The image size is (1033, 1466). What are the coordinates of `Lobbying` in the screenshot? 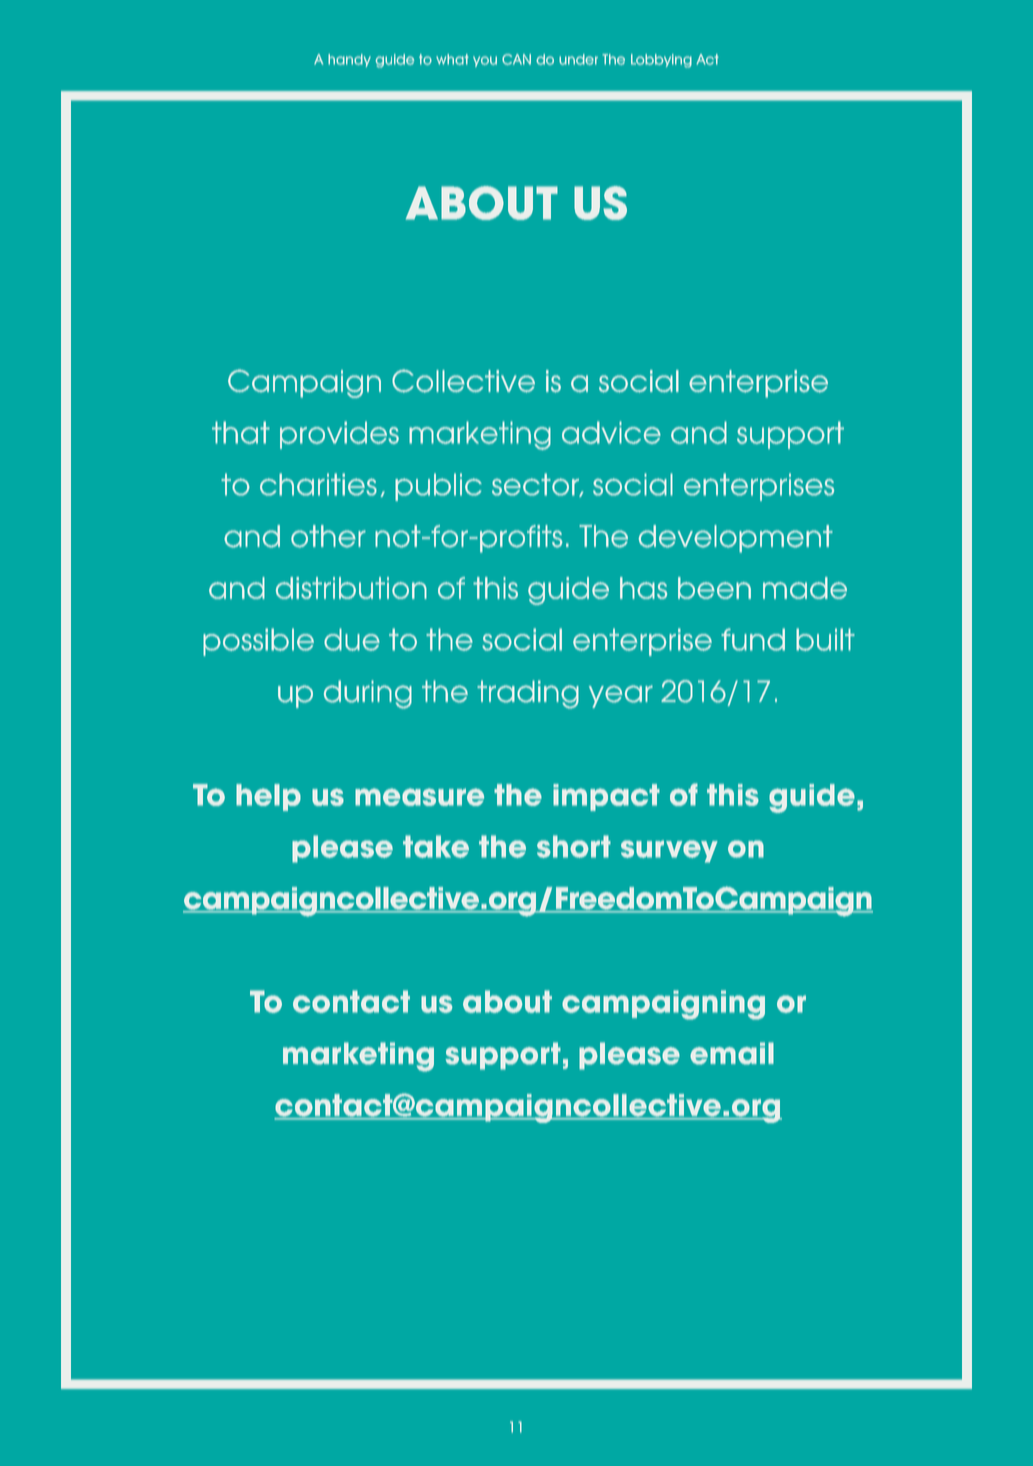 It's located at (661, 61).
